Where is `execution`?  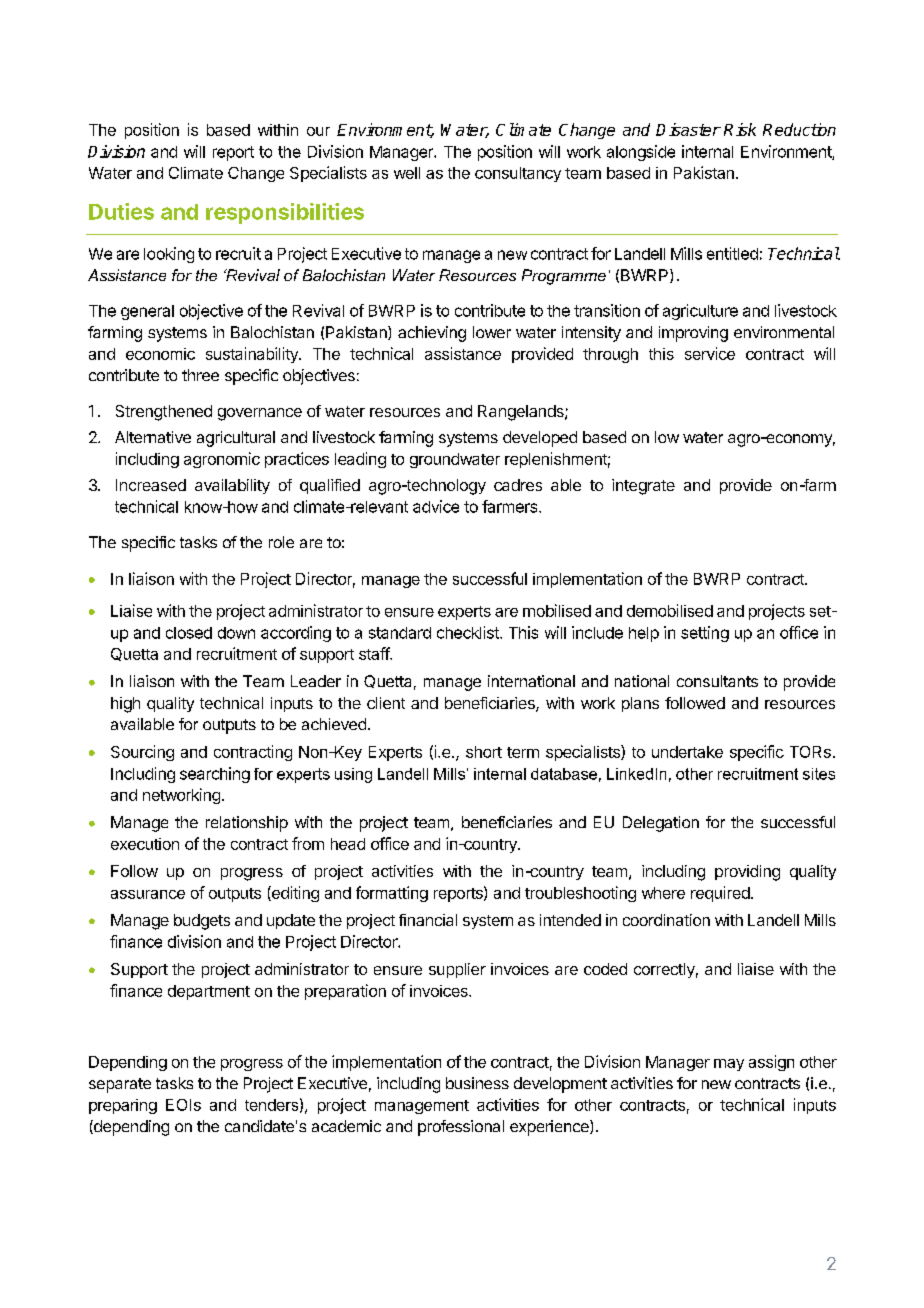
execution is located at coordinates (145, 844).
